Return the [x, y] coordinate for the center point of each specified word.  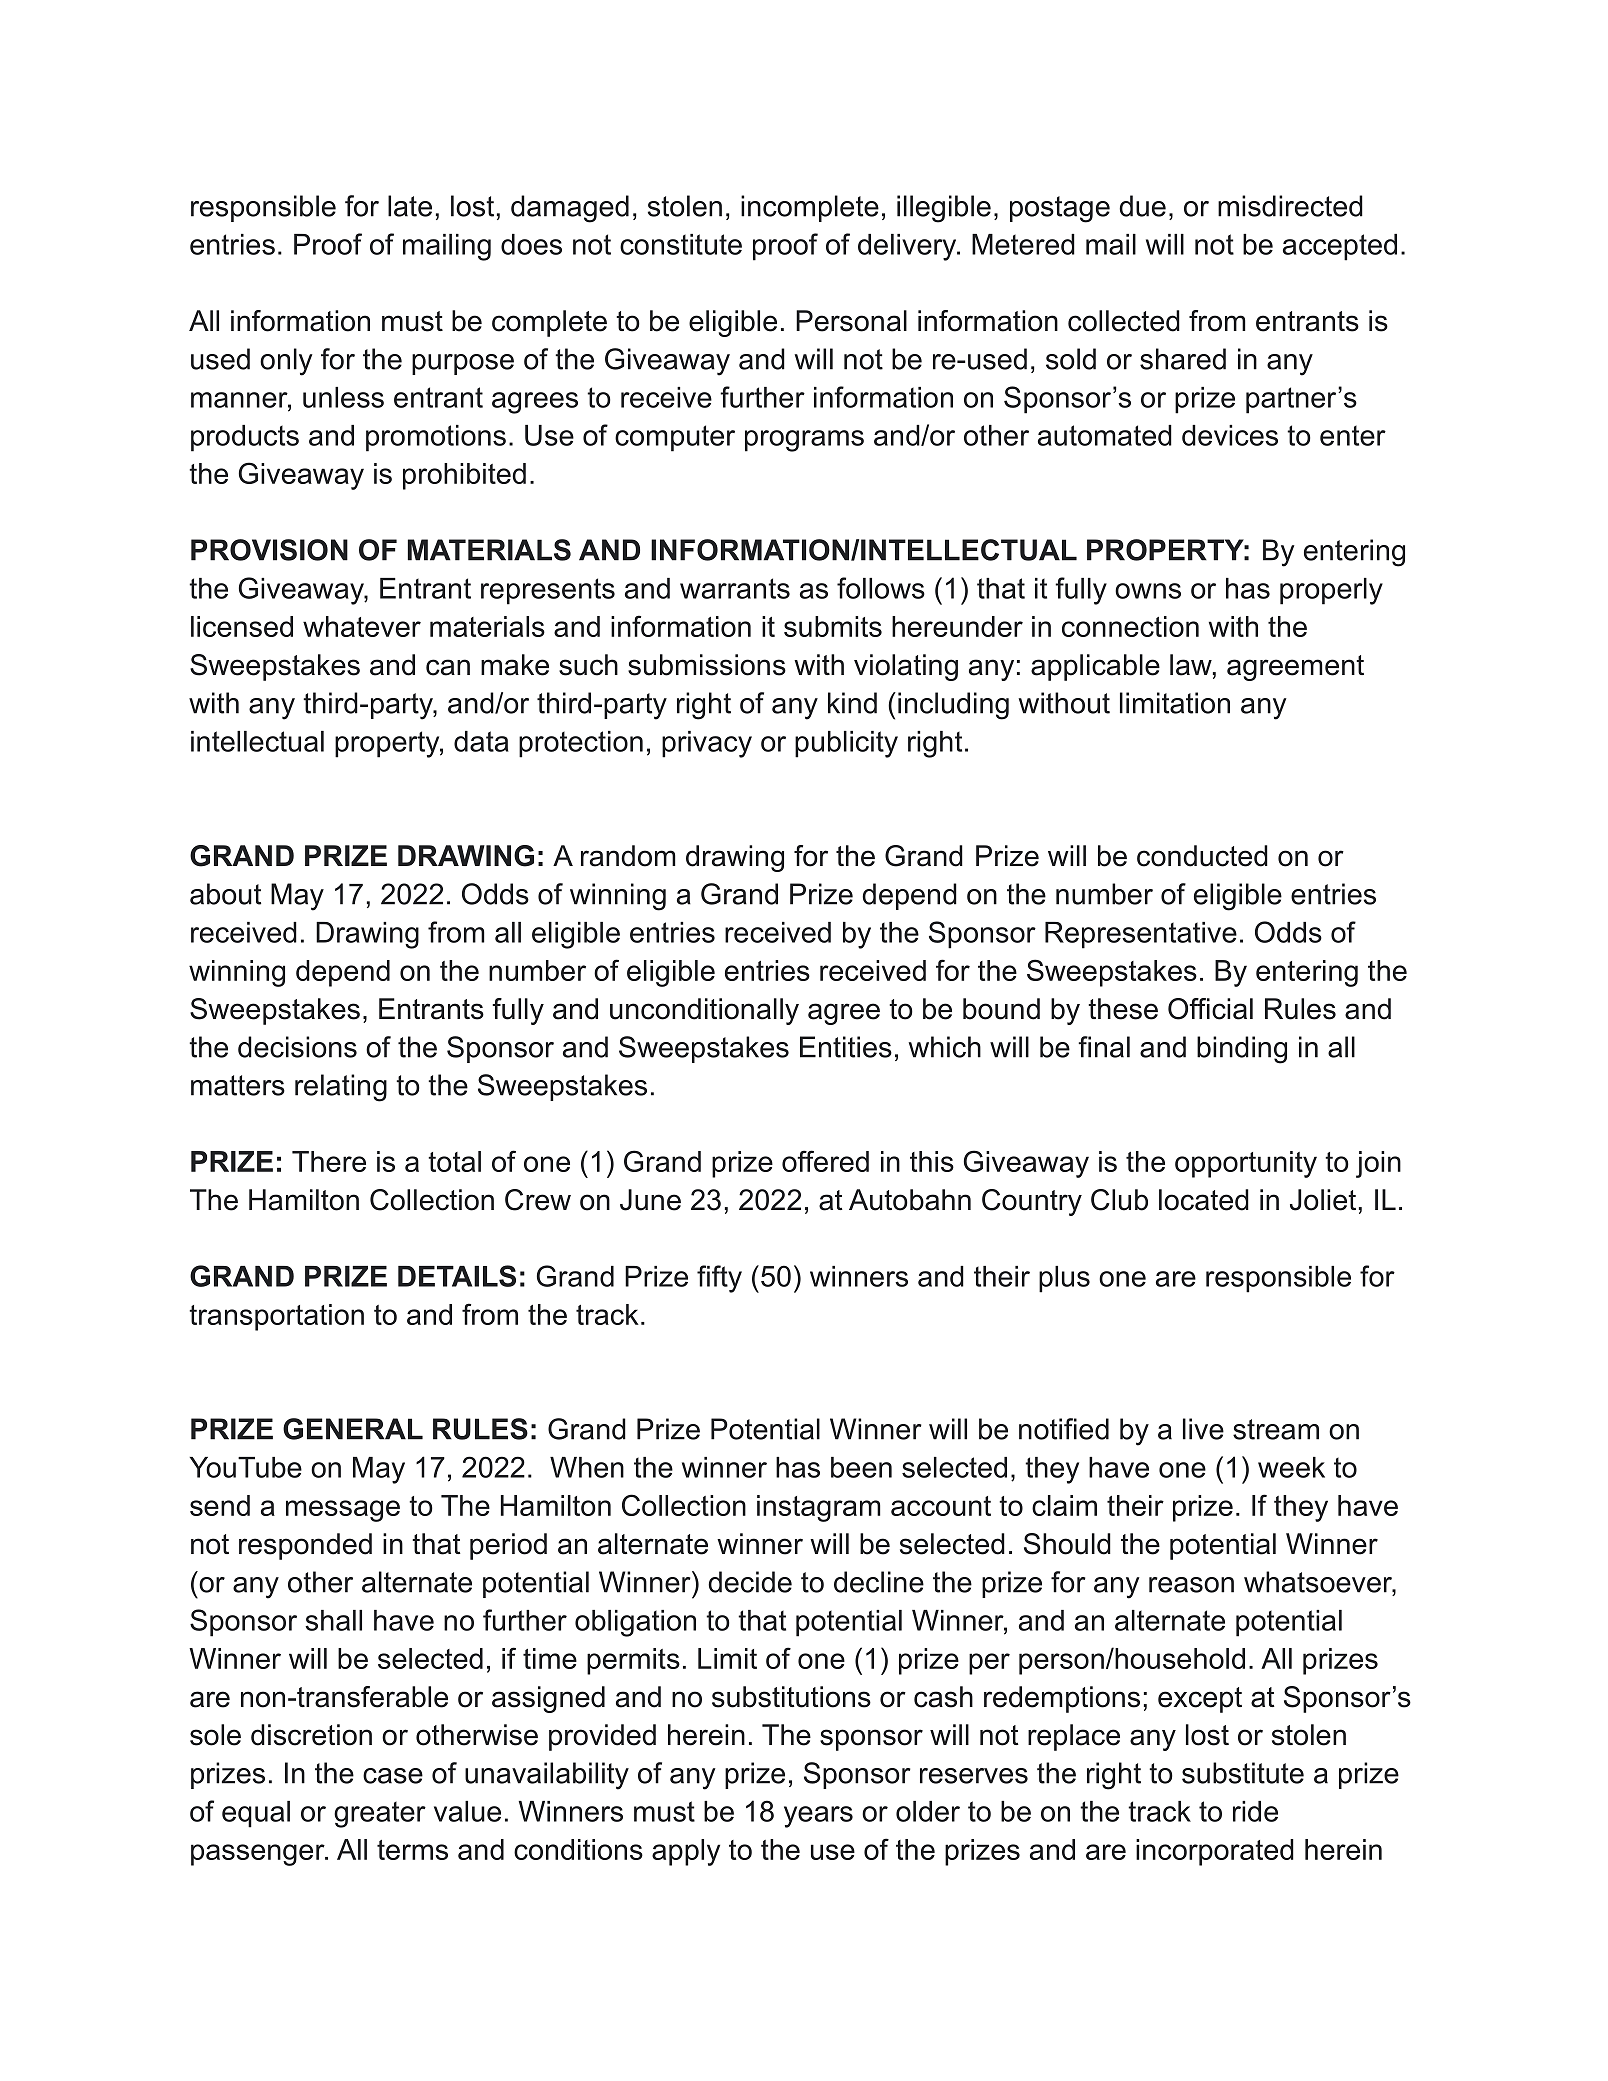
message [343, 1511]
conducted [1202, 856]
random [628, 856]
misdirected [1290, 206]
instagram [819, 1508]
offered [825, 1161]
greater [380, 1814]
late [410, 206]
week [1291, 1467]
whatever [362, 626]
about [225, 894]
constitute [681, 244]
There [329, 1161]
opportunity [1246, 1164]
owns [1148, 591]
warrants [735, 588]
